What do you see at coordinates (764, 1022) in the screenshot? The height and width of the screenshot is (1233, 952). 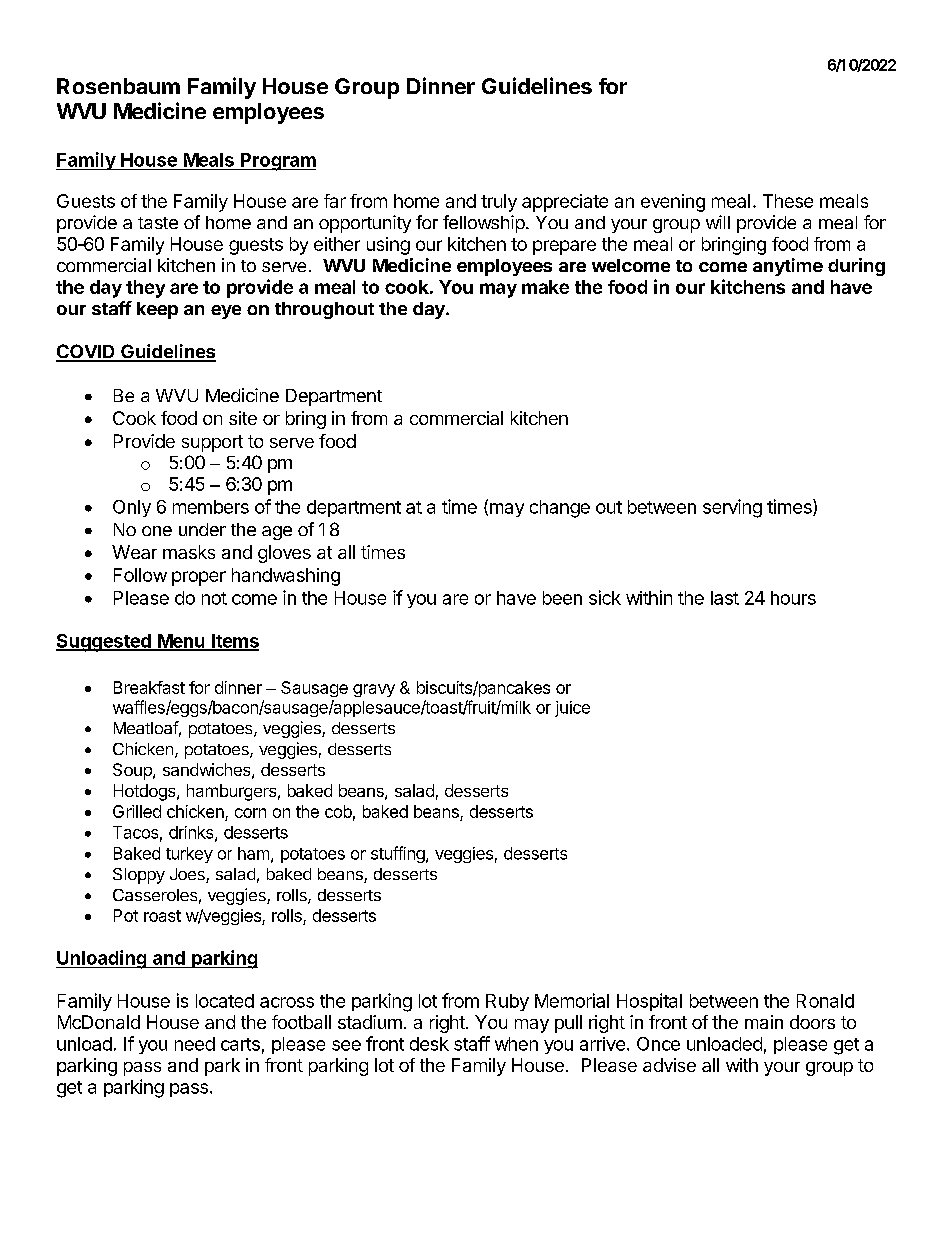 I see `main` at bounding box center [764, 1022].
